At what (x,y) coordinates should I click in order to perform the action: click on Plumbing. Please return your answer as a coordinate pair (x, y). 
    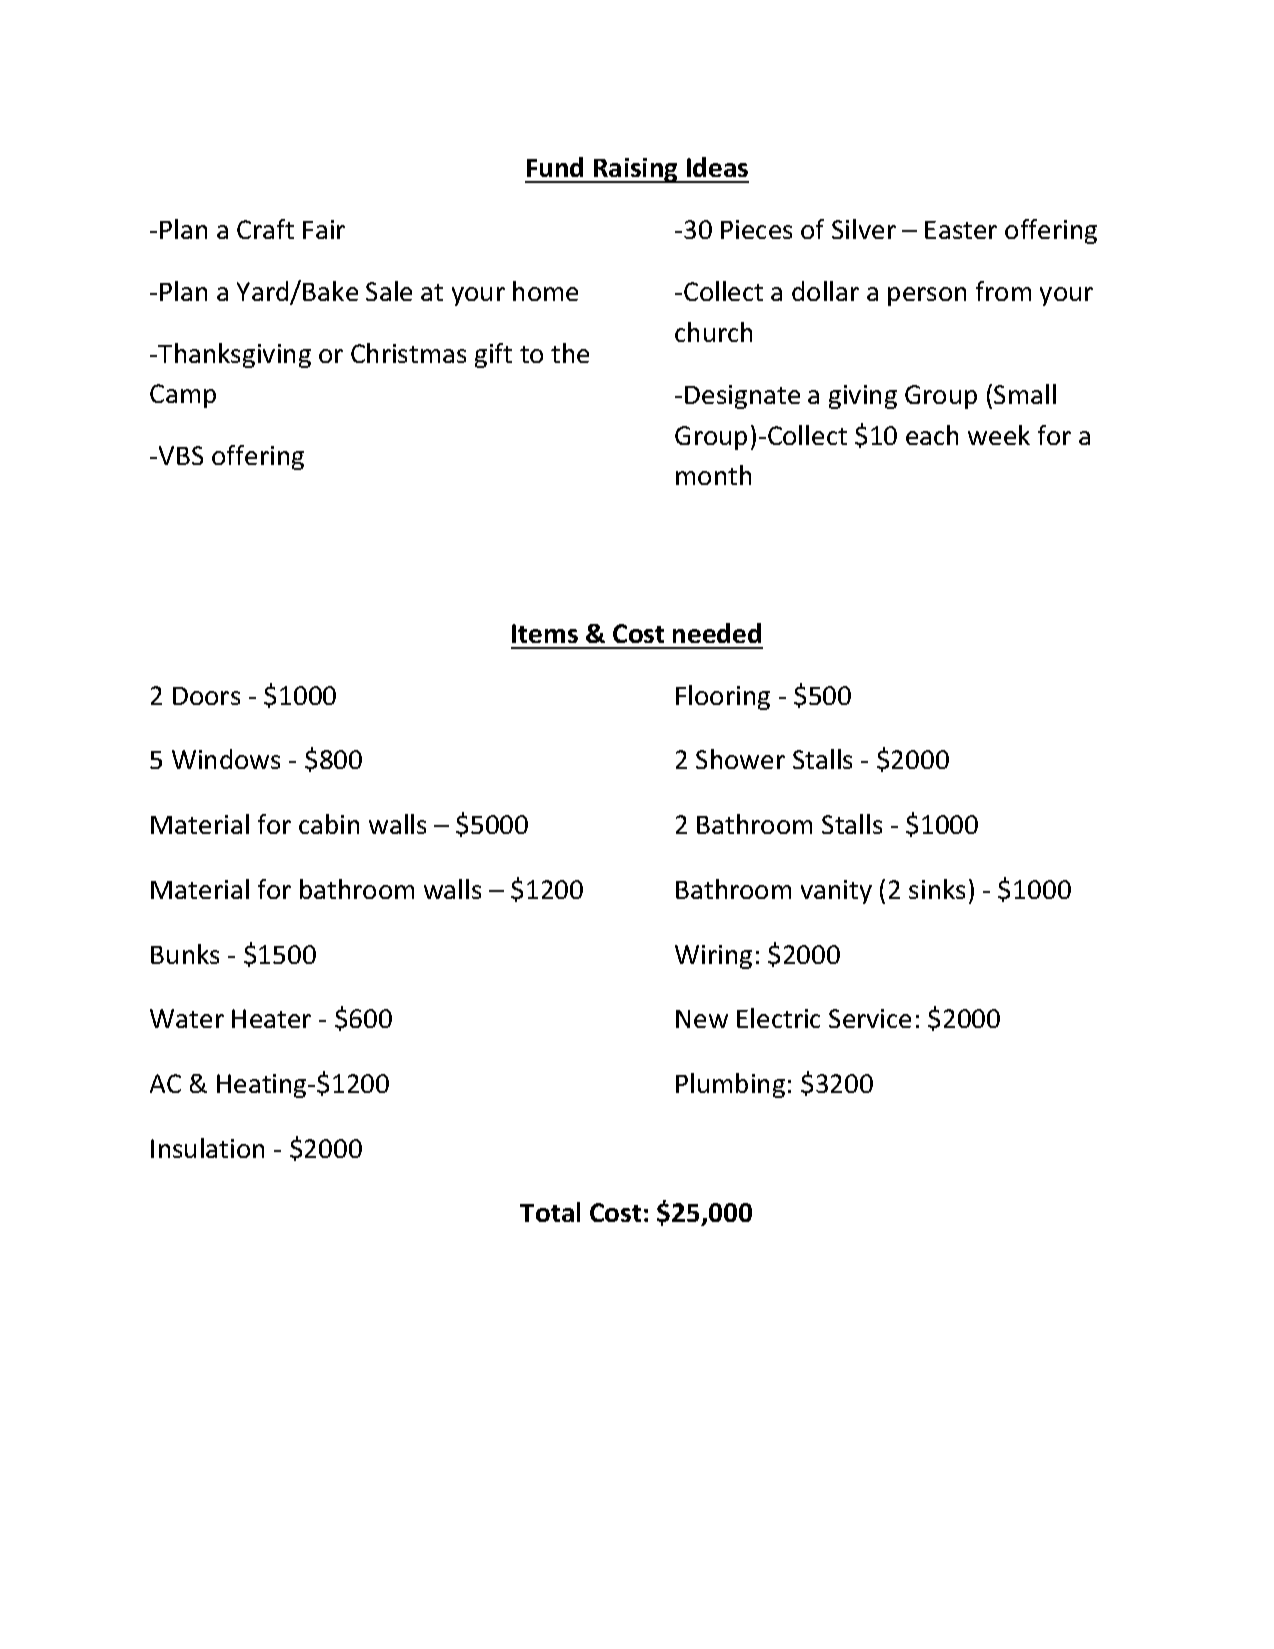
    Looking at the image, I should click on (730, 1085).
